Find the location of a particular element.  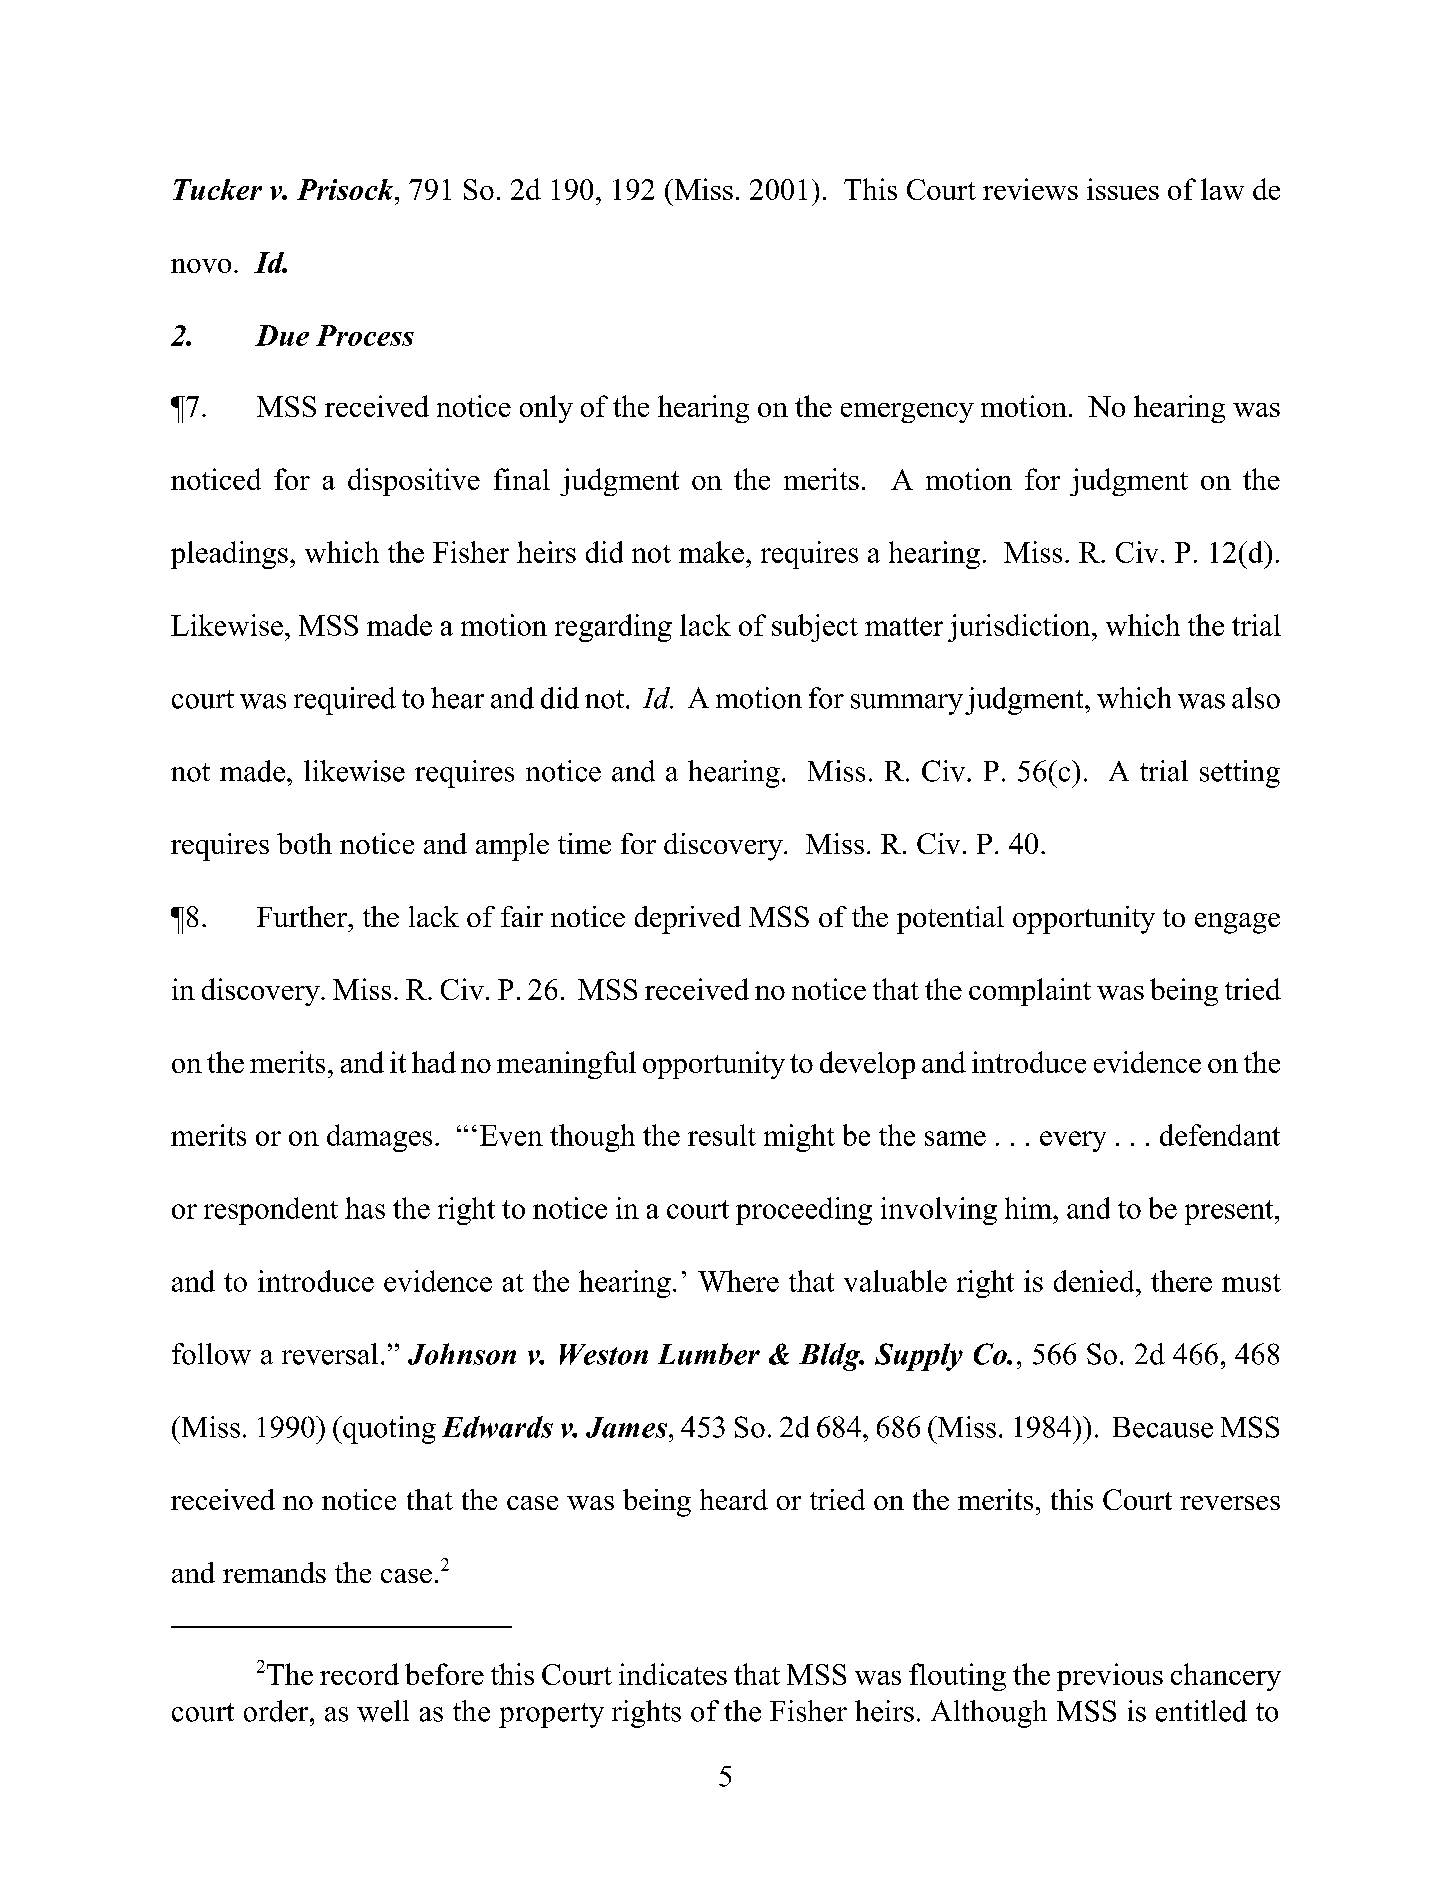

deprived is located at coordinates (688, 920).
